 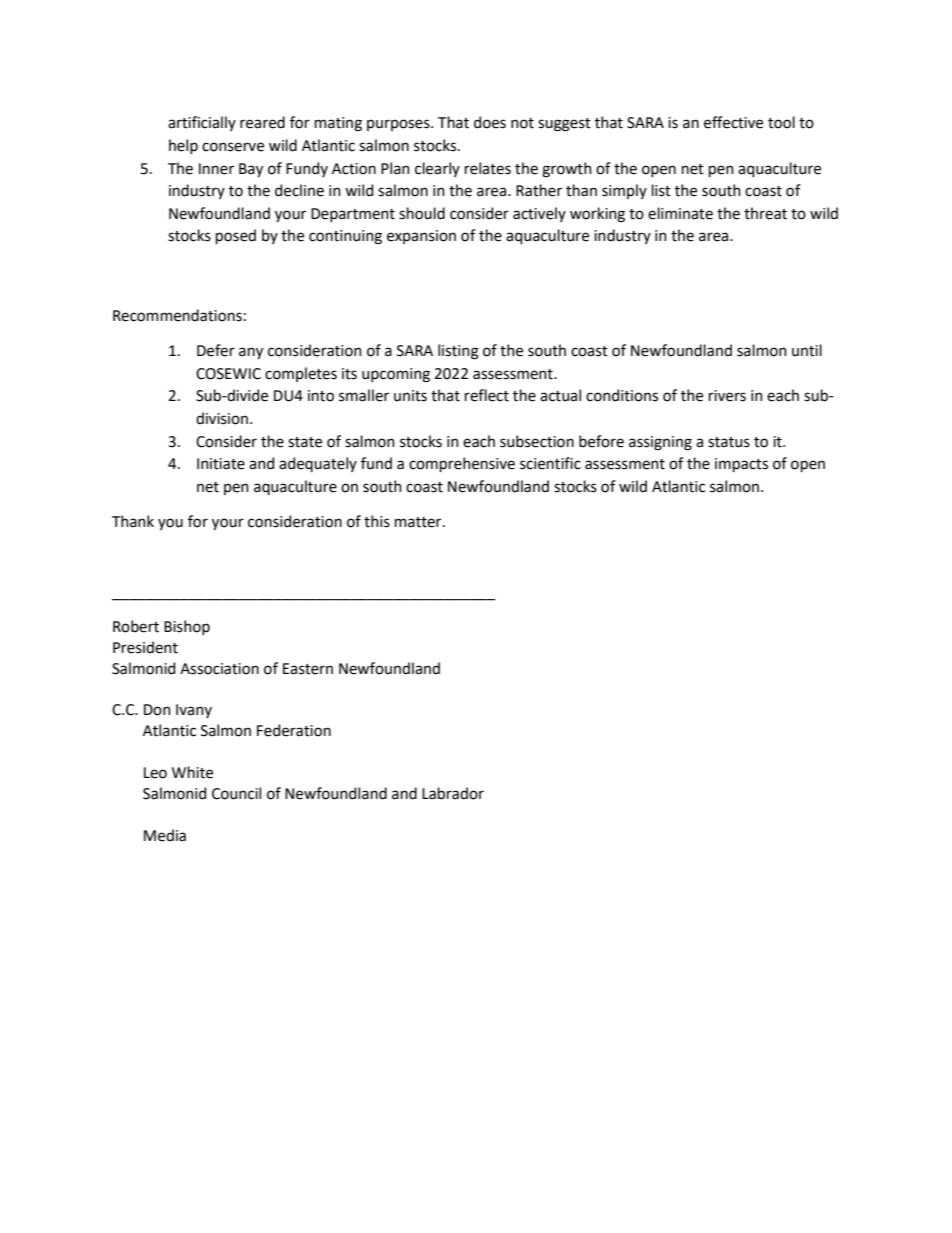 I want to click on conserve, so click(x=233, y=147).
